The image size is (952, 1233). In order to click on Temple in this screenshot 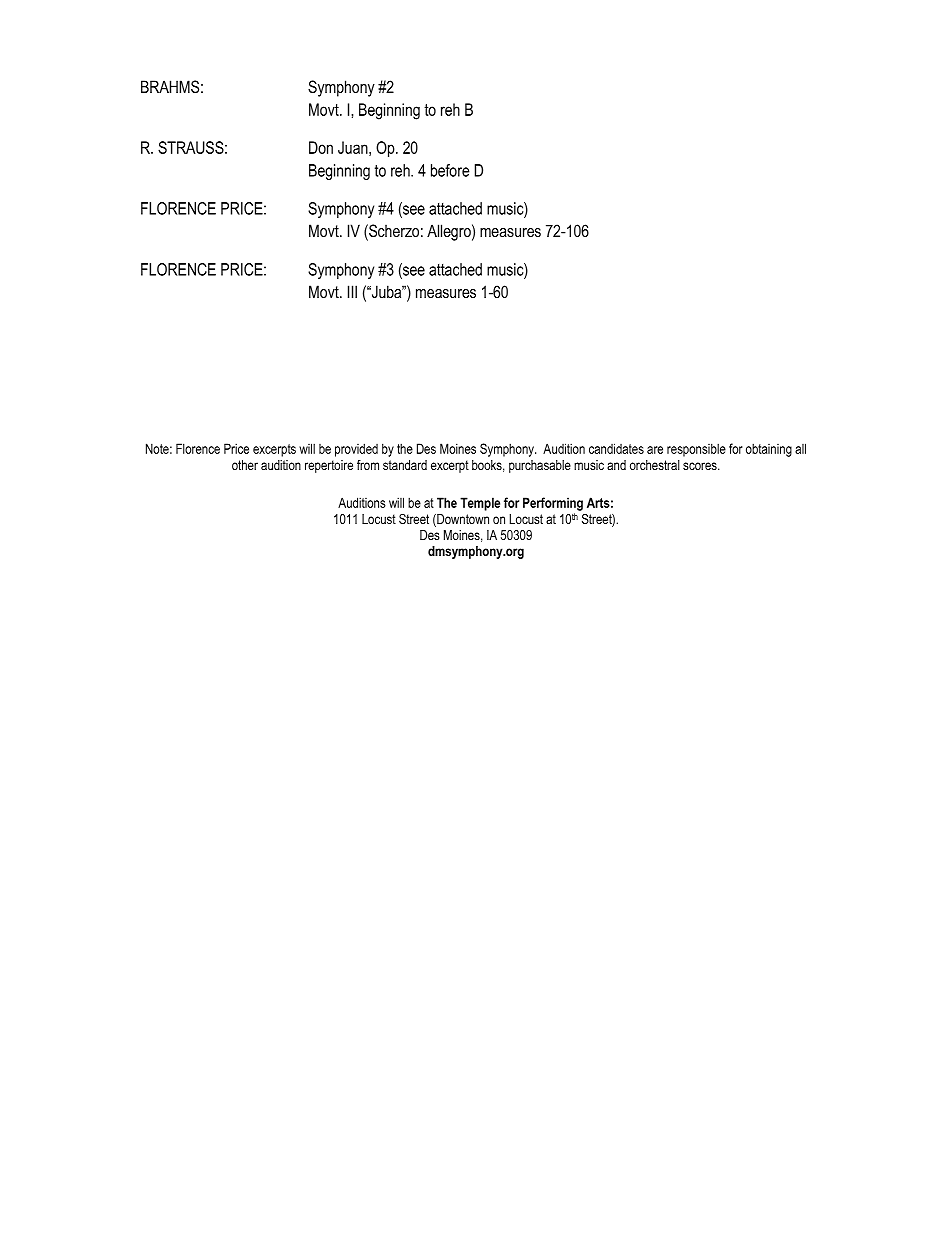, I will do `click(480, 504)`.
